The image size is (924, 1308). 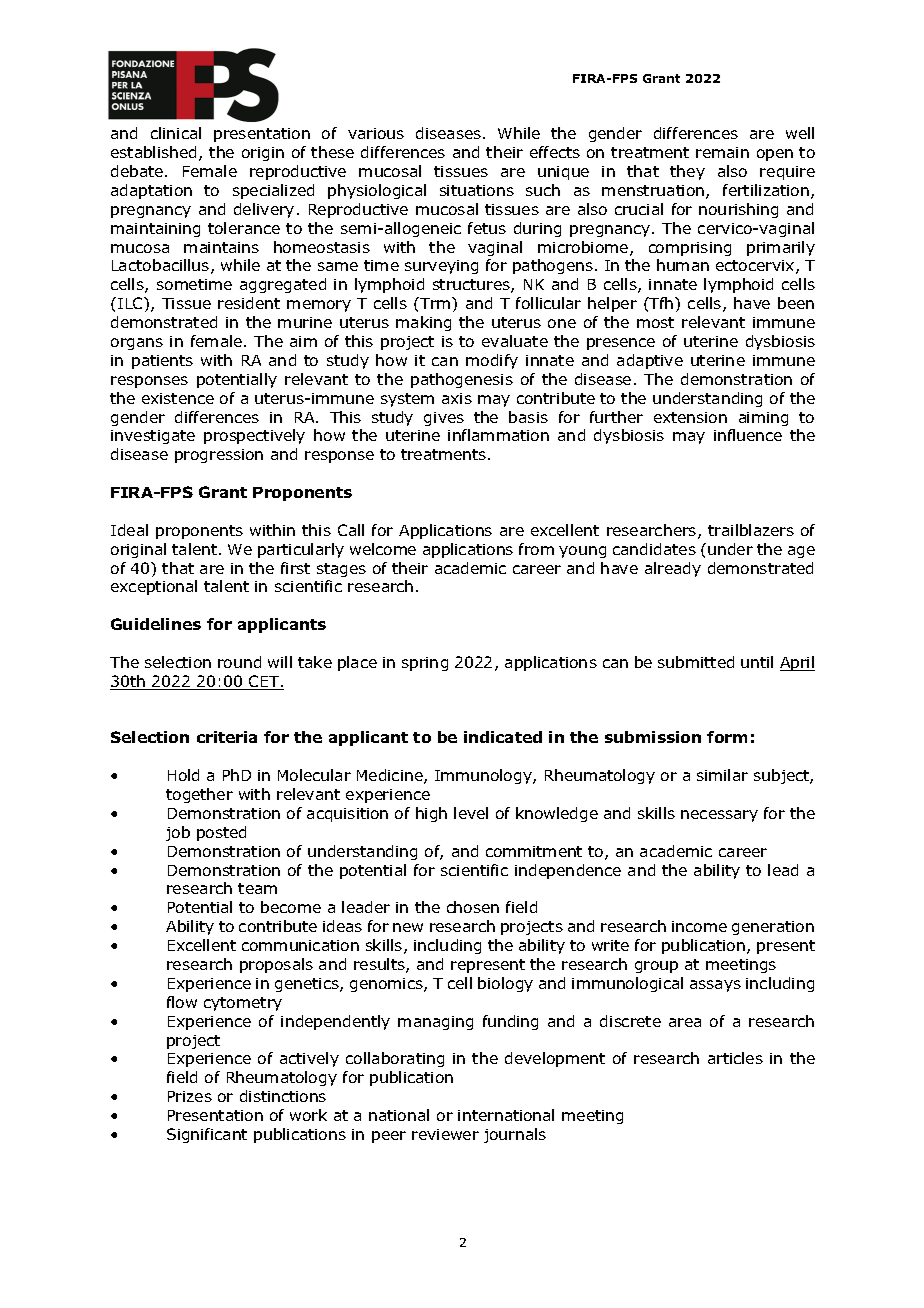 What do you see at coordinates (477, 190) in the page?
I see `situations` at bounding box center [477, 190].
